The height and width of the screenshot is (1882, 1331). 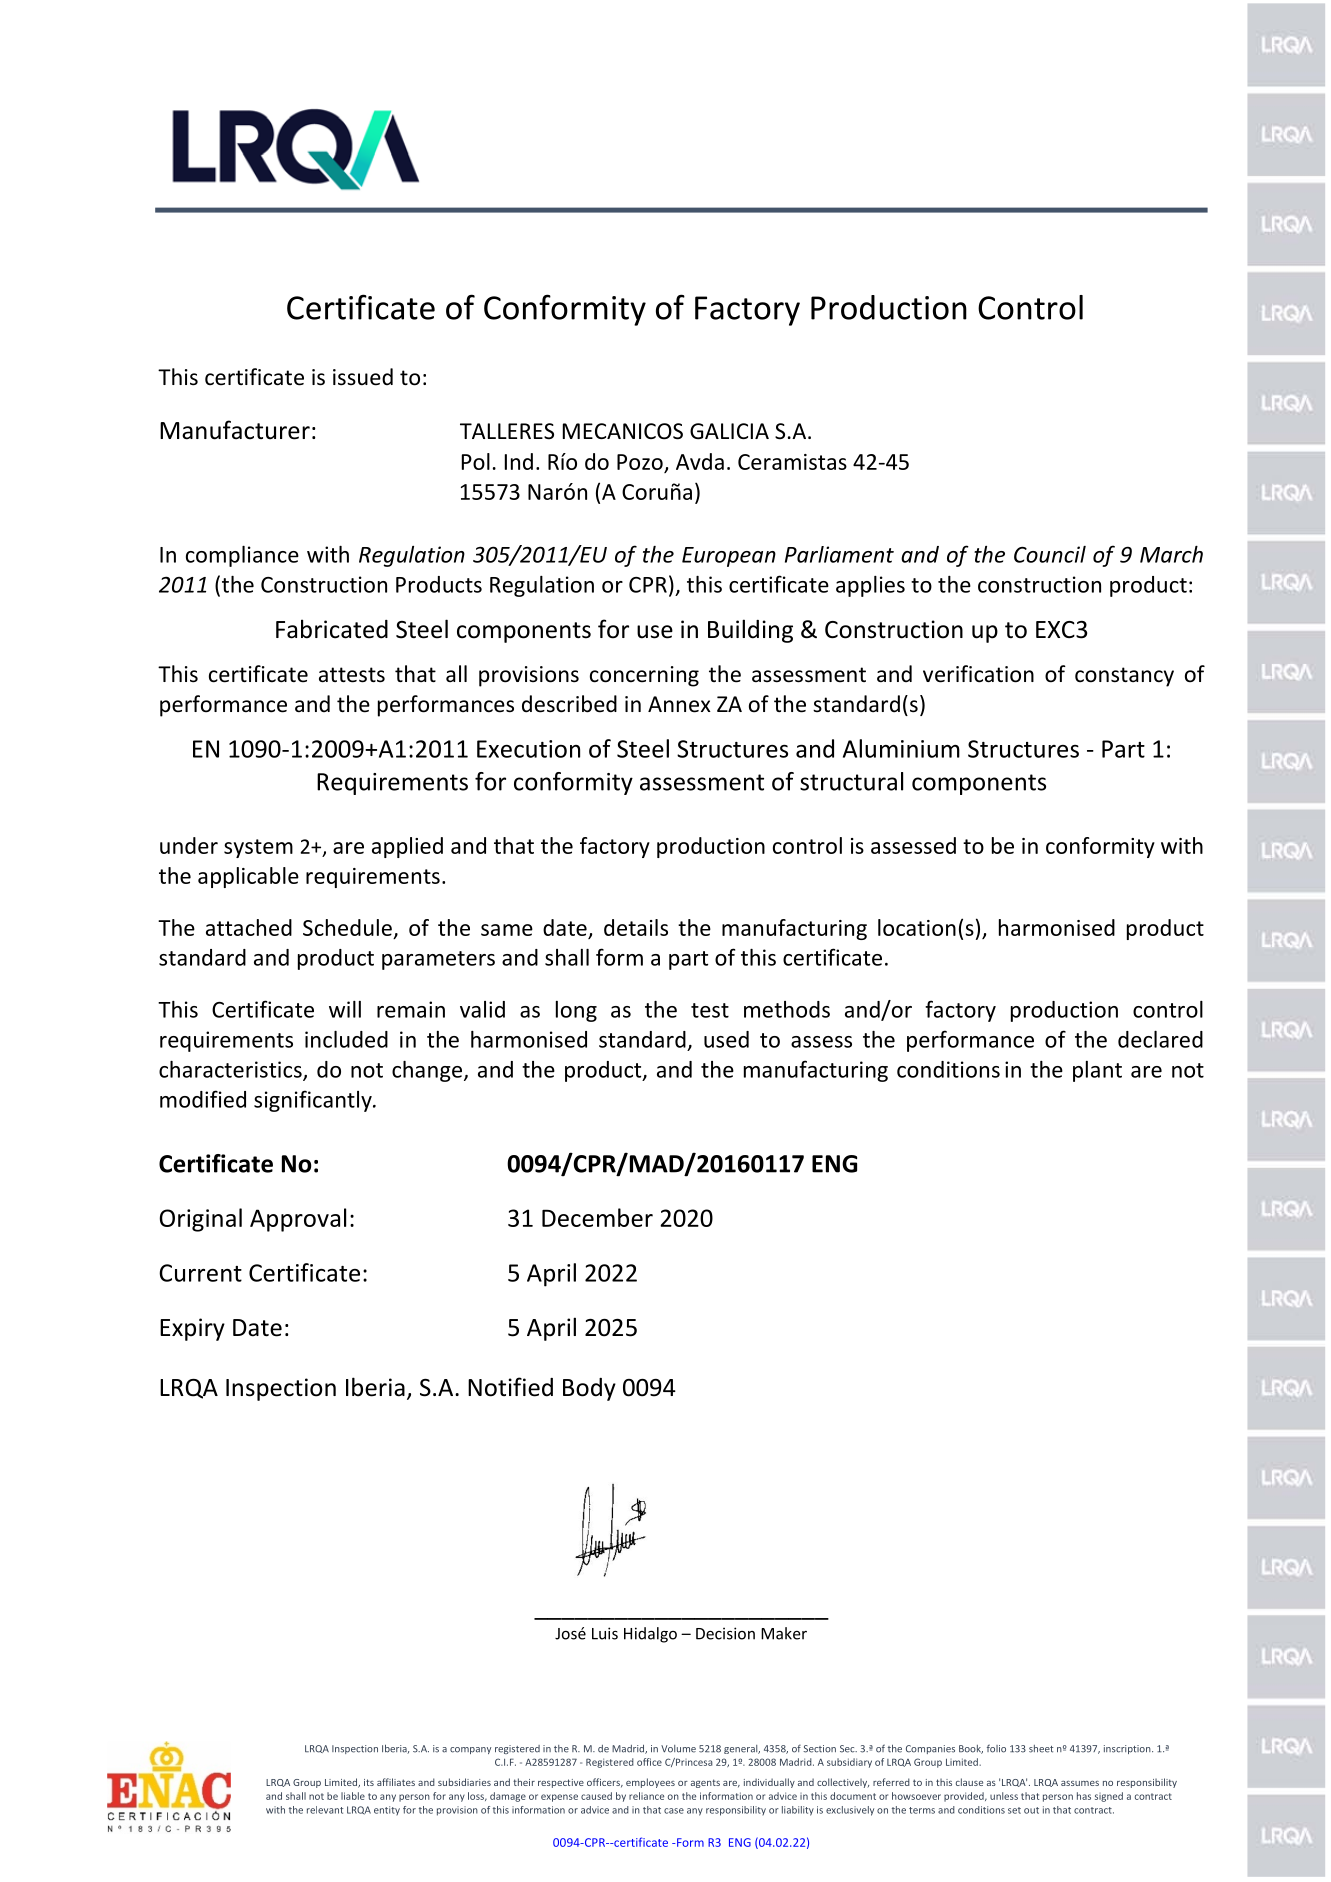 What do you see at coordinates (192, 1329) in the screenshot?
I see `Expiry` at bounding box center [192, 1329].
